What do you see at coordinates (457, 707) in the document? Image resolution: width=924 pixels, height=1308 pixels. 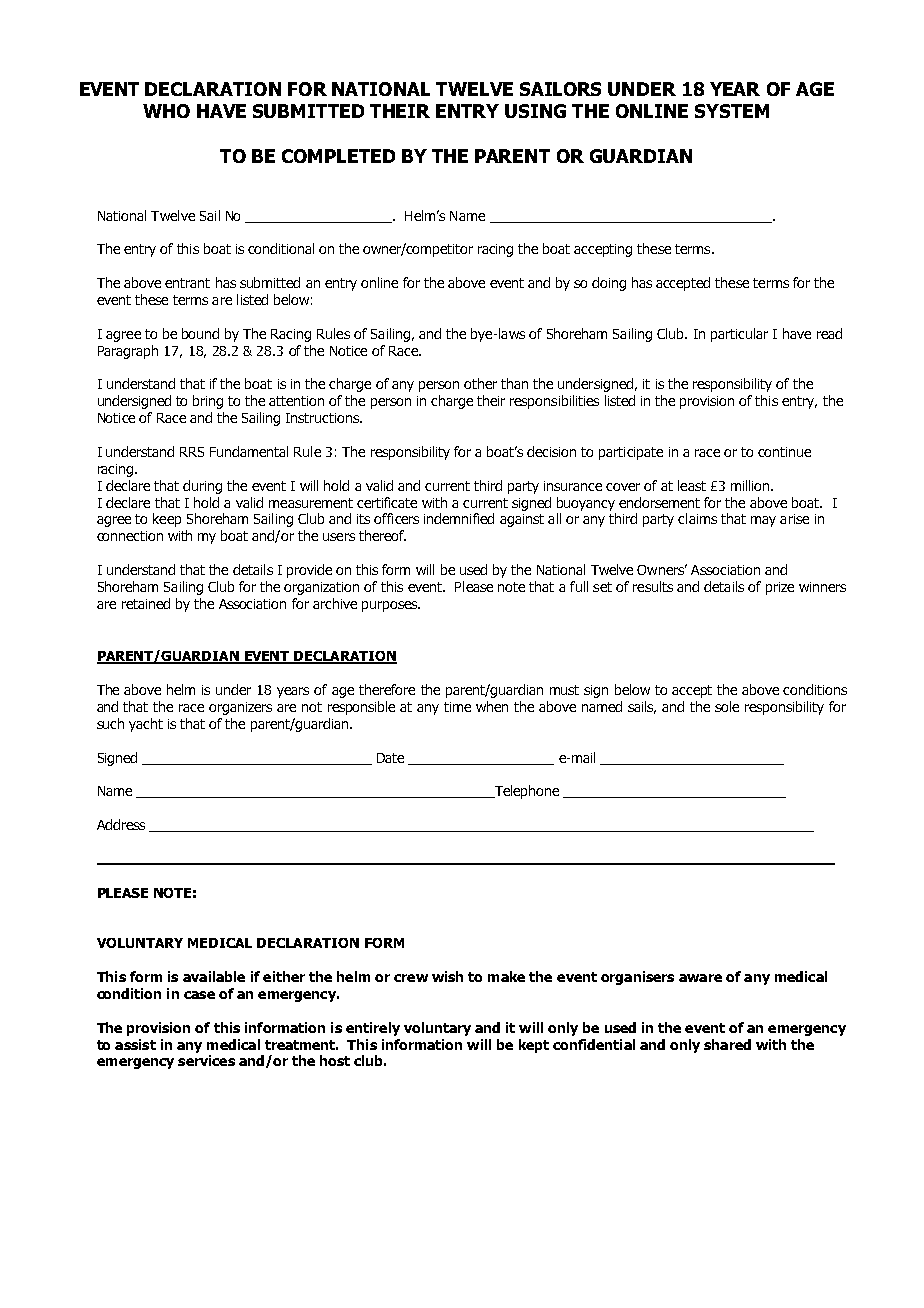 I see `time` at bounding box center [457, 707].
